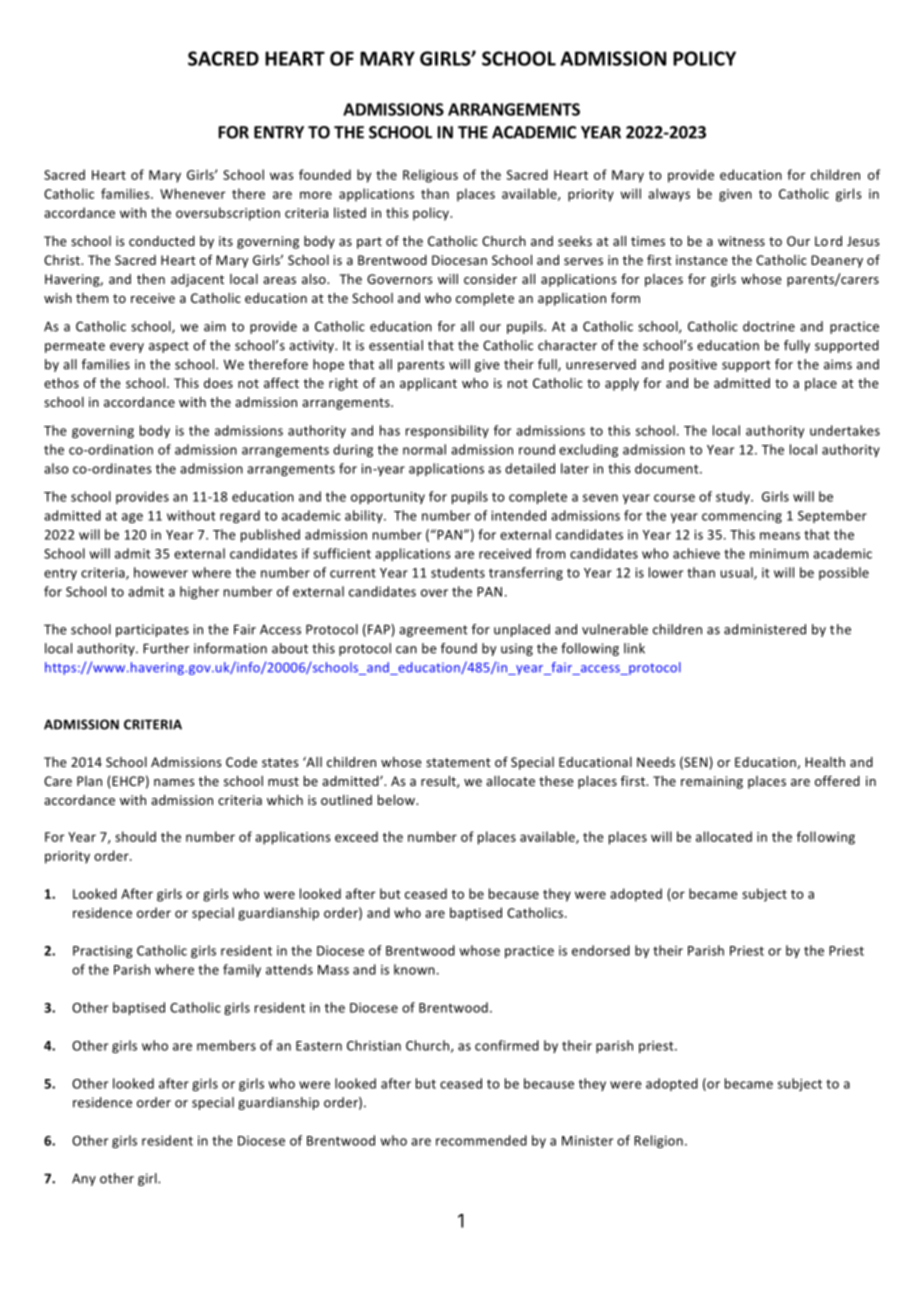 The width and height of the page is (924, 1308). I want to click on applicant, so click(428, 384).
